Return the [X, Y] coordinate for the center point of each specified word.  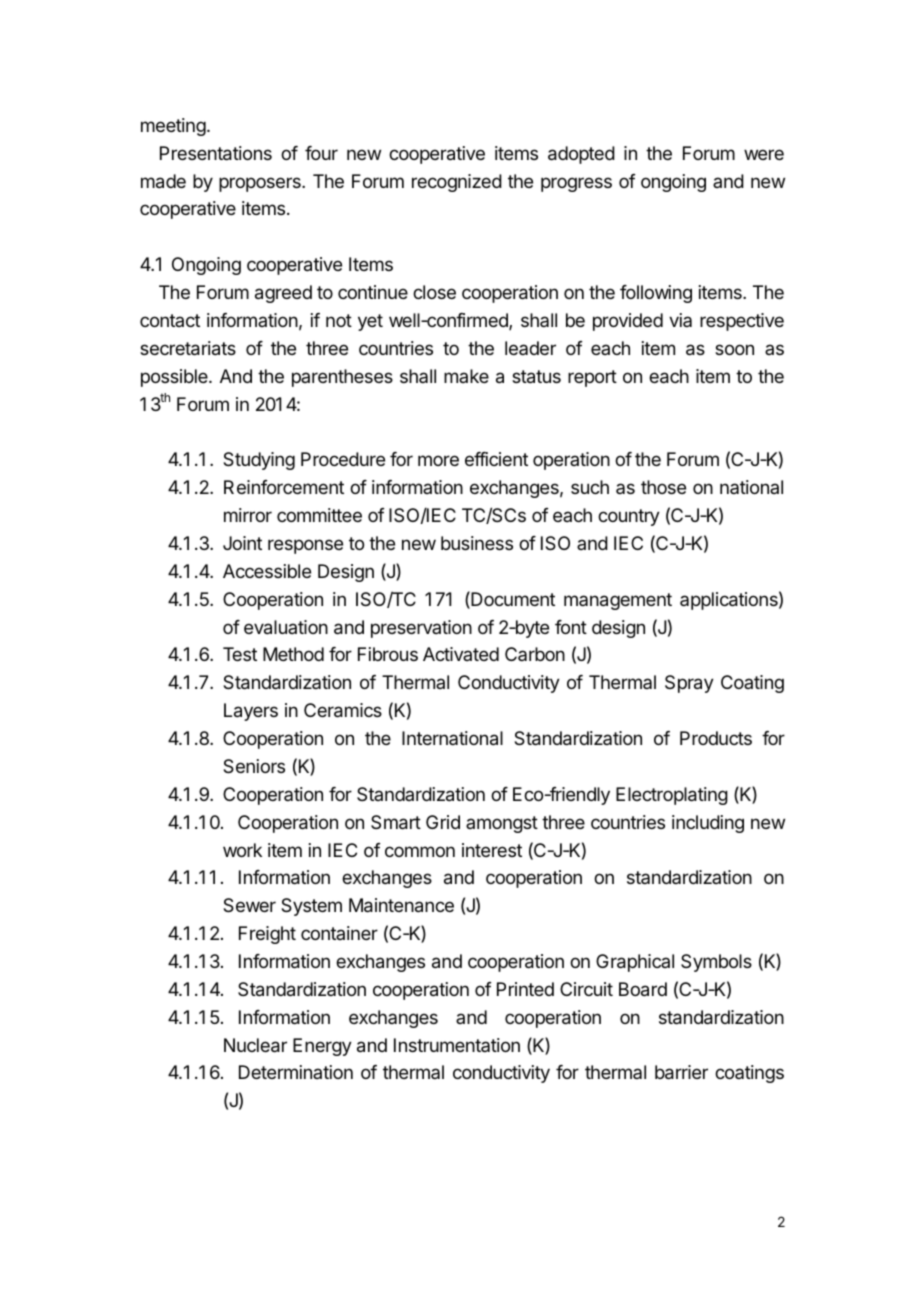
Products [716, 738]
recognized [457, 183]
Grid [443, 822]
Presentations [216, 153]
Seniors [254, 766]
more [438, 460]
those [663, 487]
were [764, 154]
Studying [259, 461]
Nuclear [255, 1045]
